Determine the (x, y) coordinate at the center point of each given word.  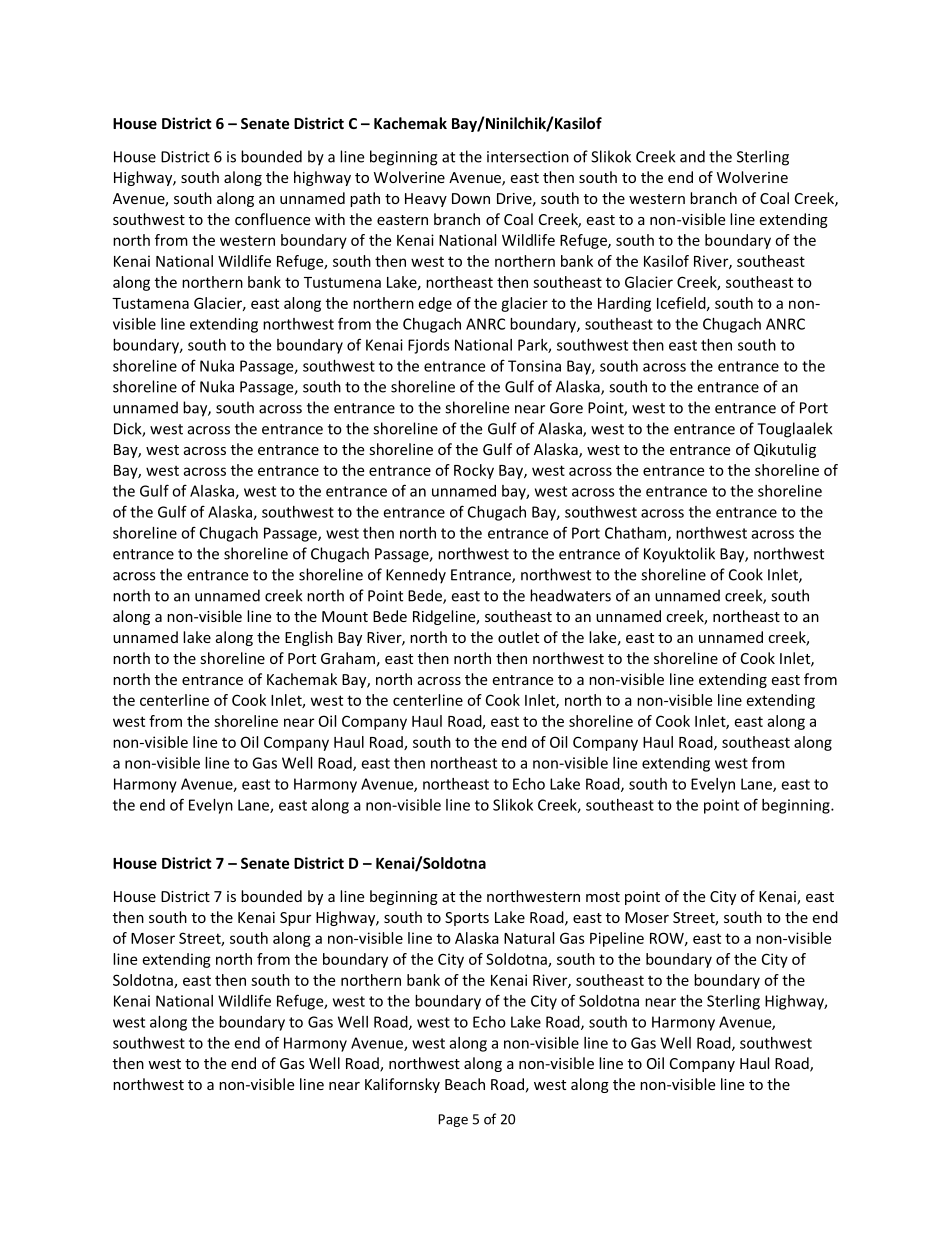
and (692, 156)
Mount (345, 616)
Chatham (637, 534)
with (330, 219)
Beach (465, 1084)
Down (471, 198)
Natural (529, 938)
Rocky (474, 471)
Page (453, 1120)
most (603, 897)
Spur (295, 919)
